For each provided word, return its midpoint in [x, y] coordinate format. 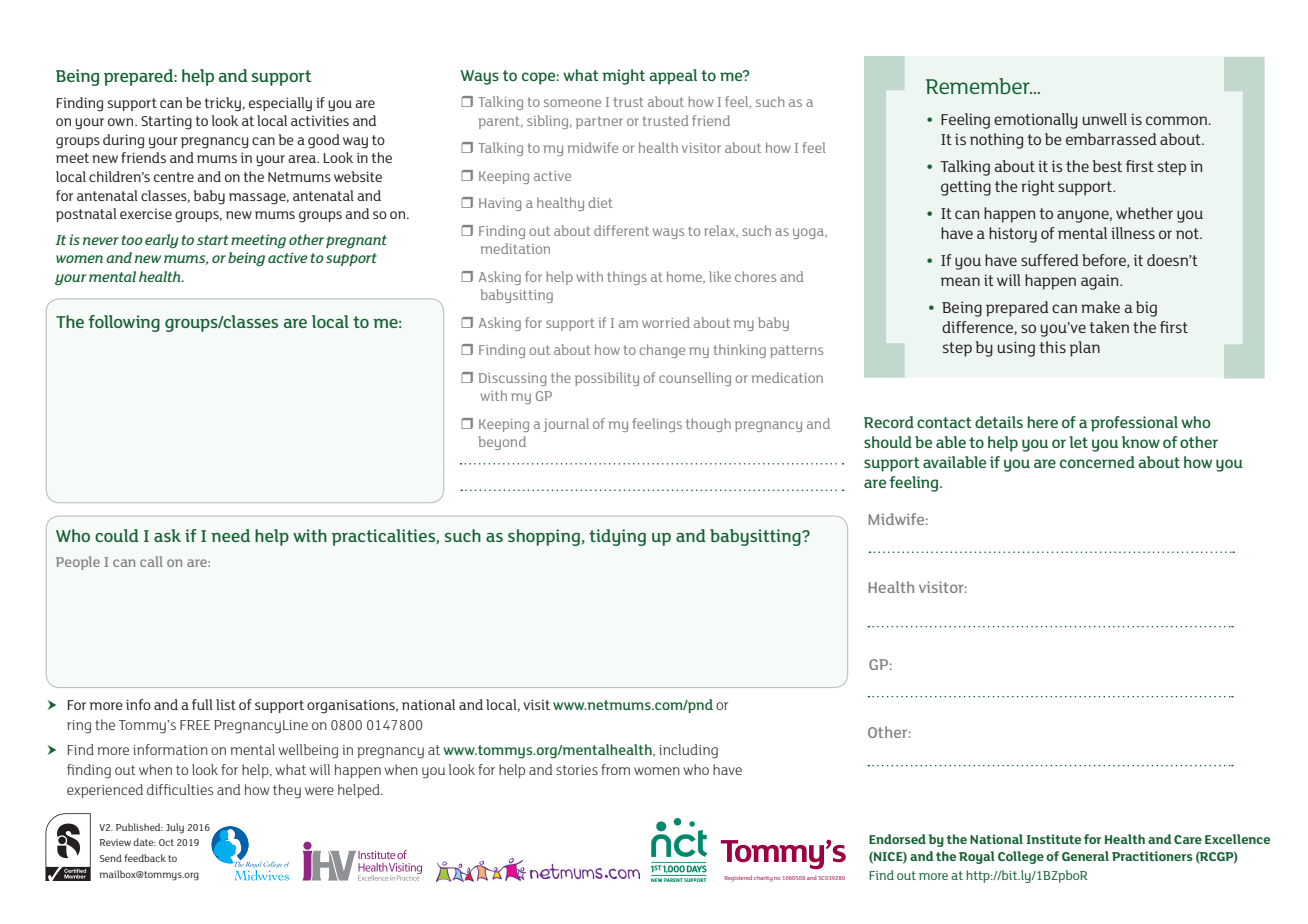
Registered [738, 879]
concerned [1097, 462]
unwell [1105, 119]
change [662, 351]
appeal [673, 77]
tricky [223, 104]
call [151, 561]
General [1085, 856]
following [124, 323]
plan [1085, 349]
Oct [166, 842]
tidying [617, 537]
